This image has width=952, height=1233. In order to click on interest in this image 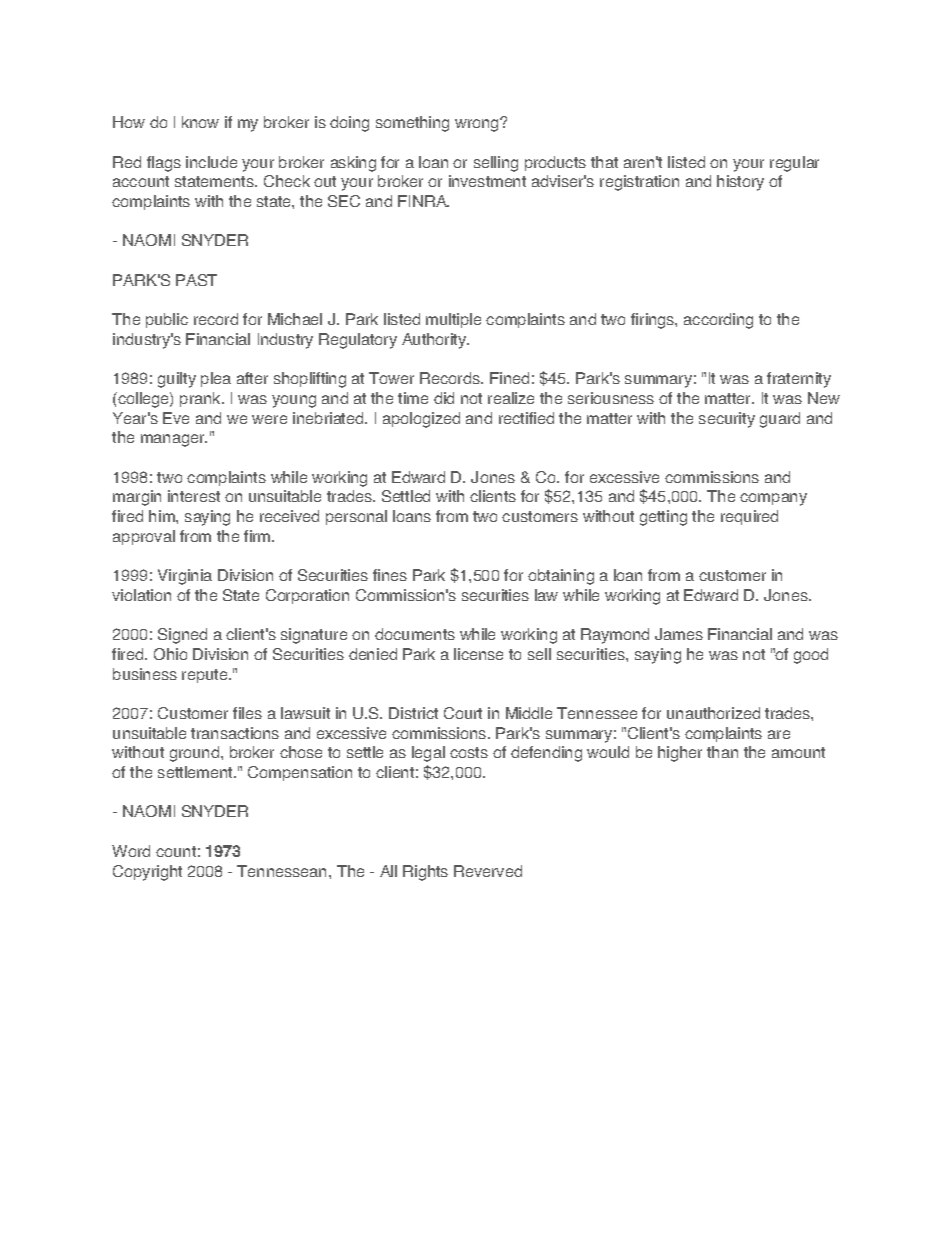, I will do `click(194, 496)`.
